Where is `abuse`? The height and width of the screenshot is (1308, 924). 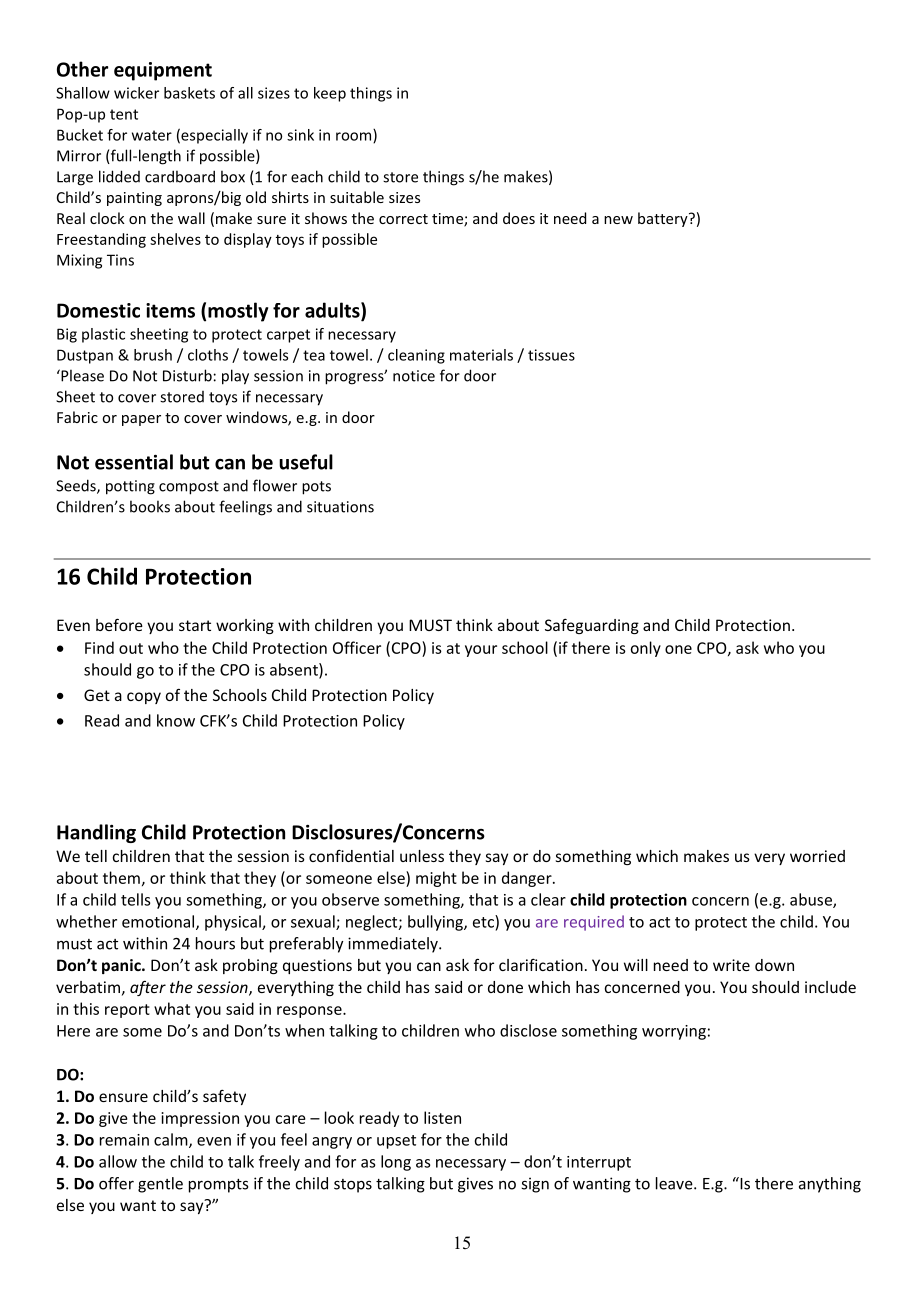
abuse is located at coordinates (812, 900).
